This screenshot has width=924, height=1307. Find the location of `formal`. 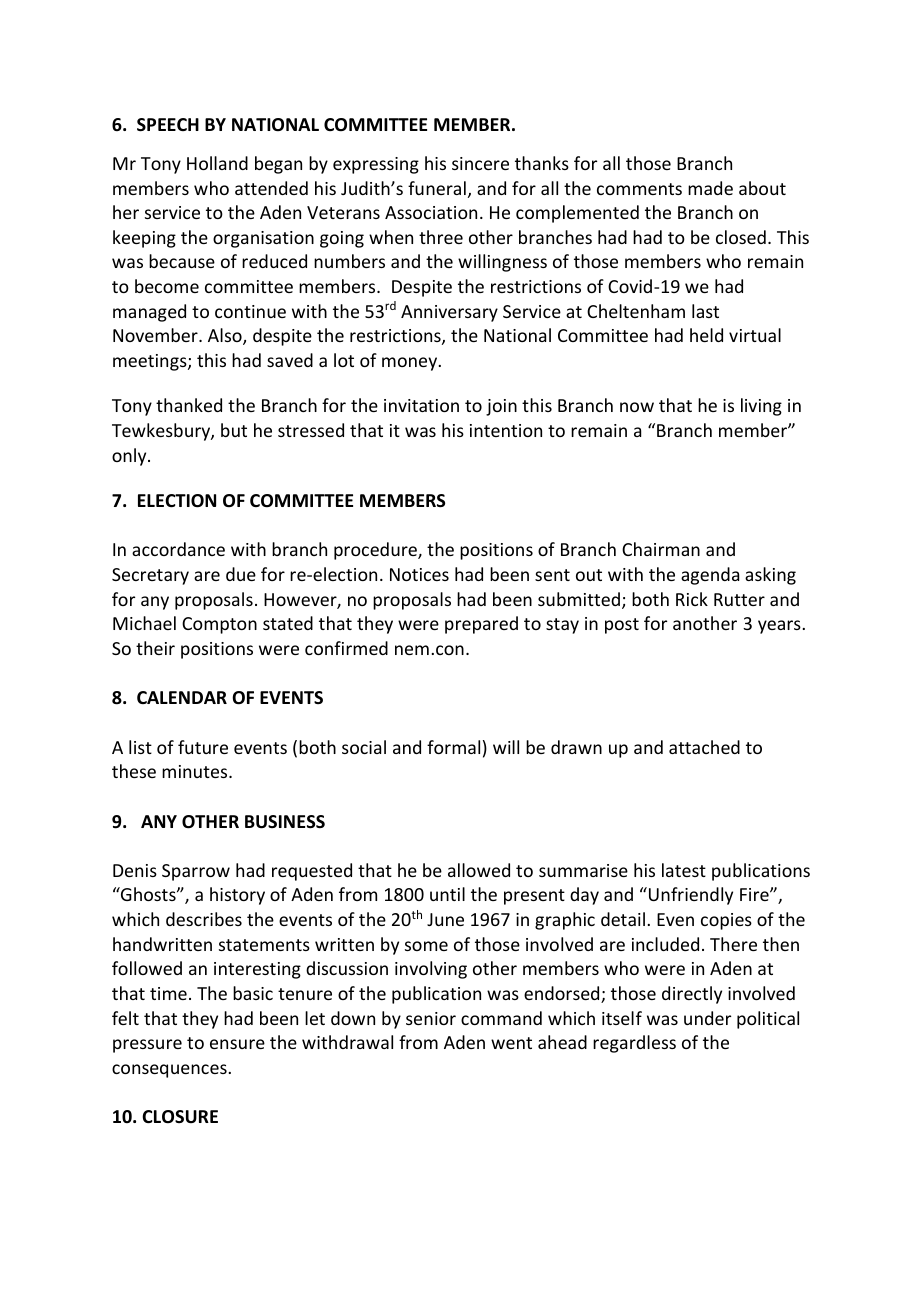

formal is located at coordinates (453, 747).
